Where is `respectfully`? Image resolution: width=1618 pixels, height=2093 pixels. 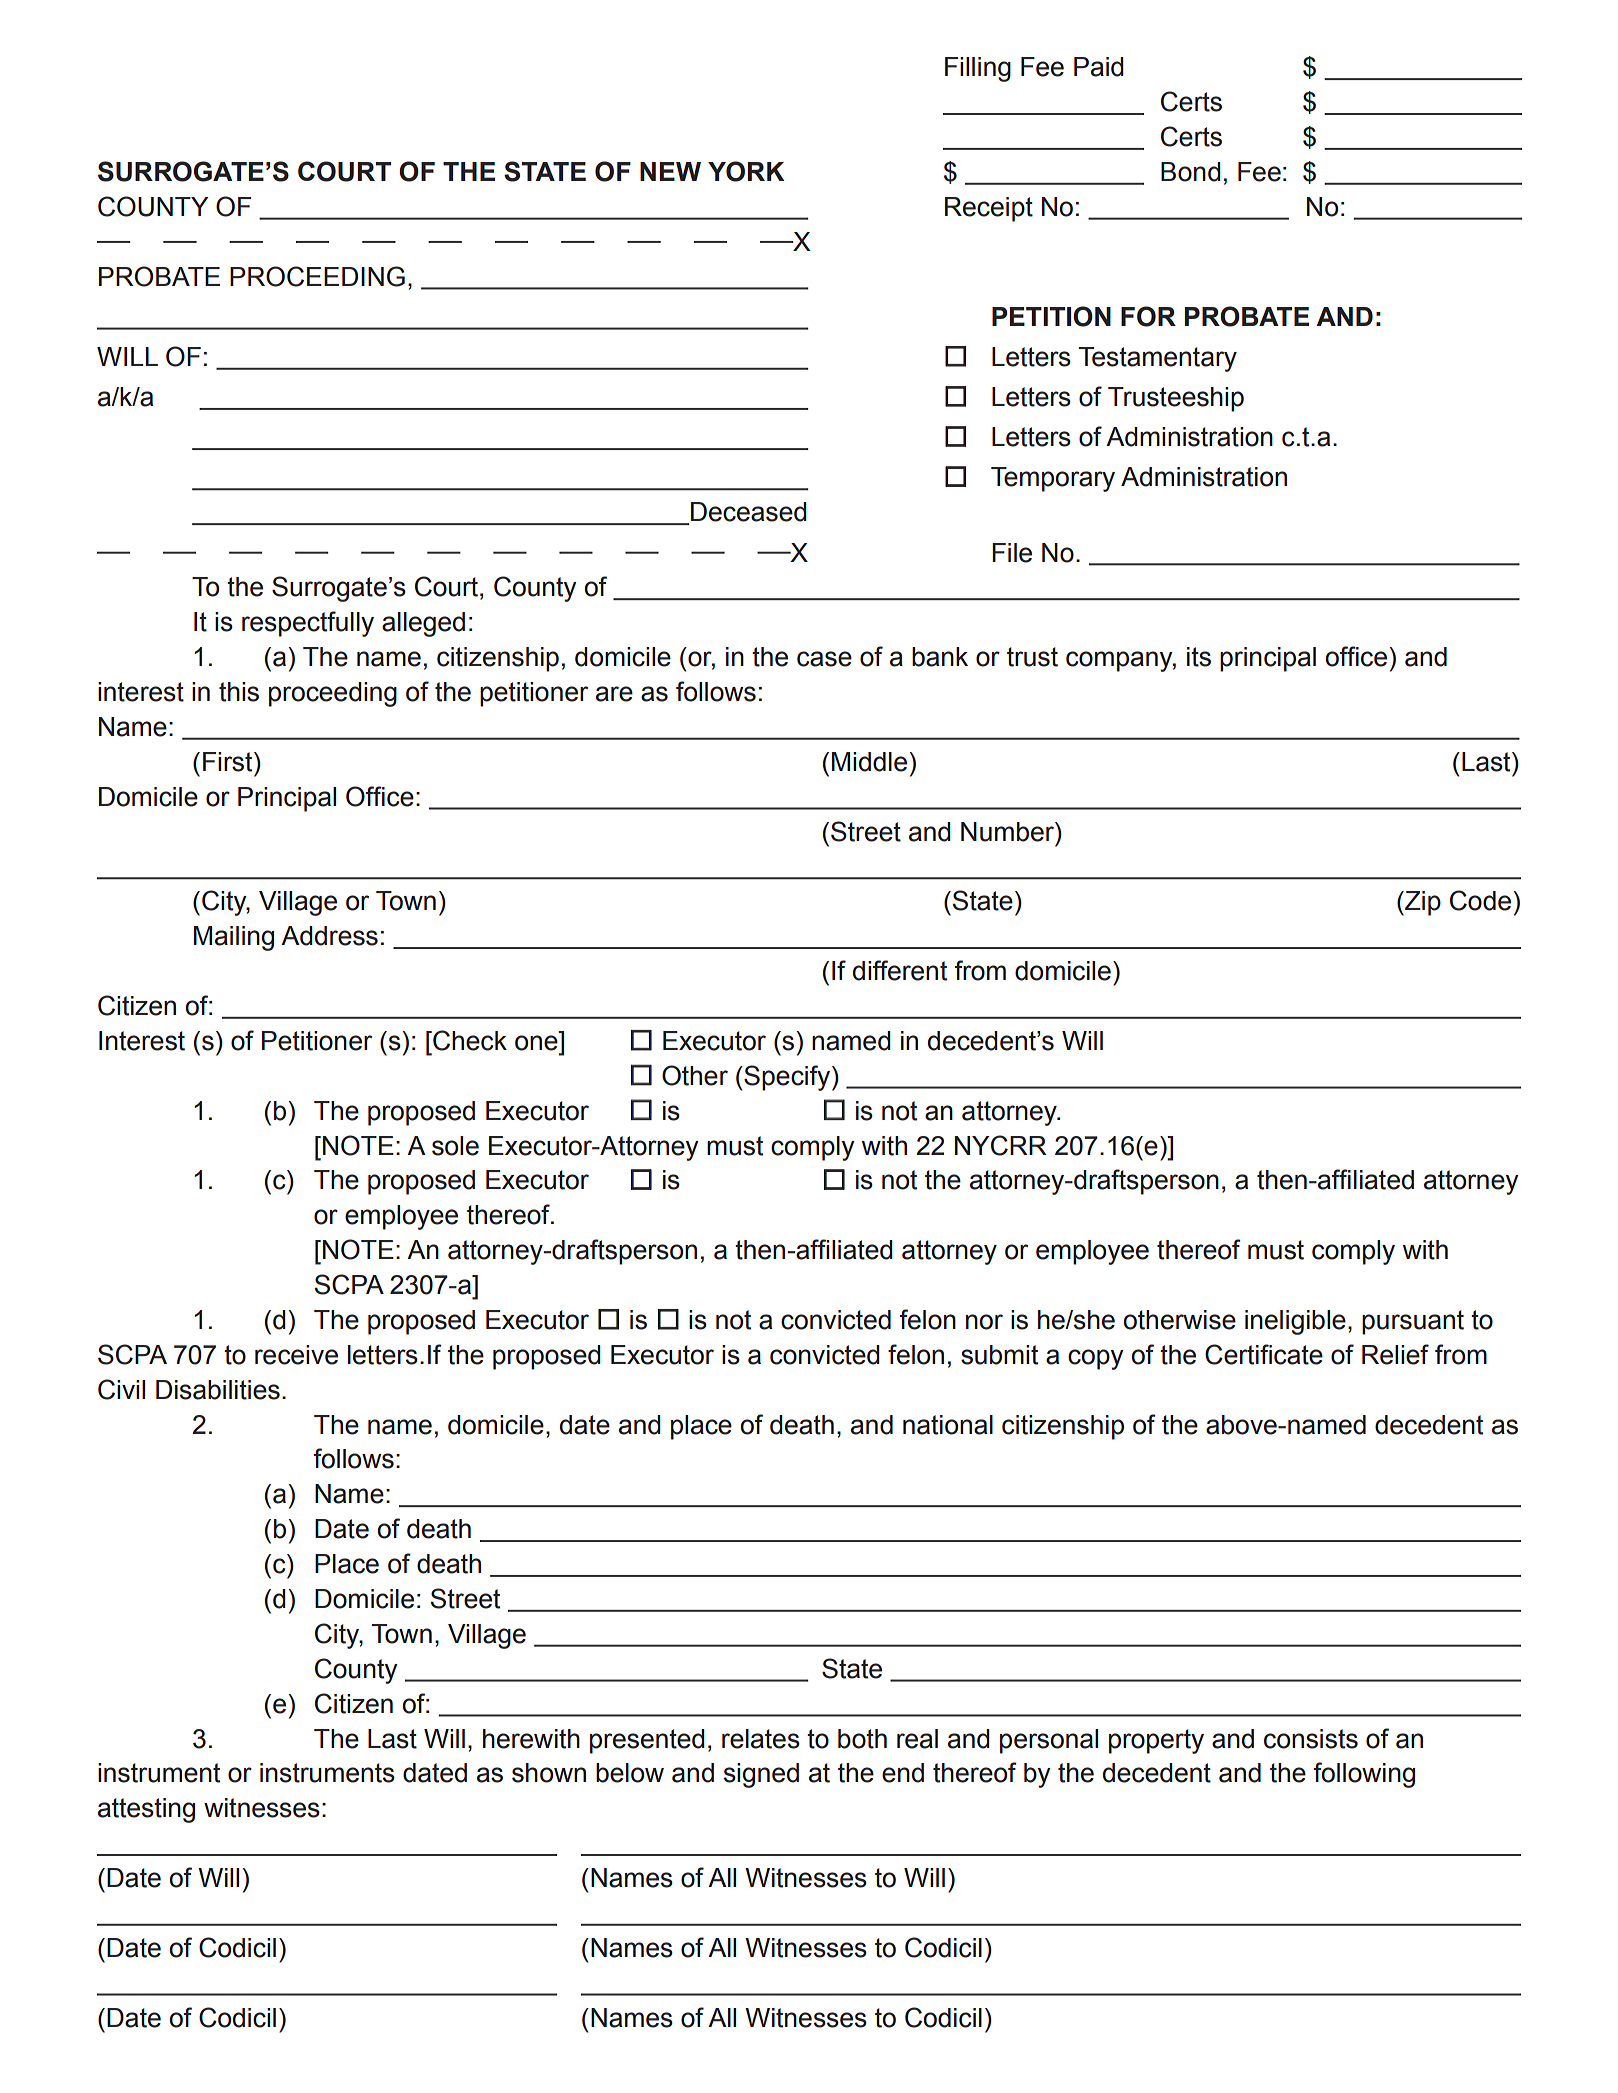
respectfully is located at coordinates (308, 624).
